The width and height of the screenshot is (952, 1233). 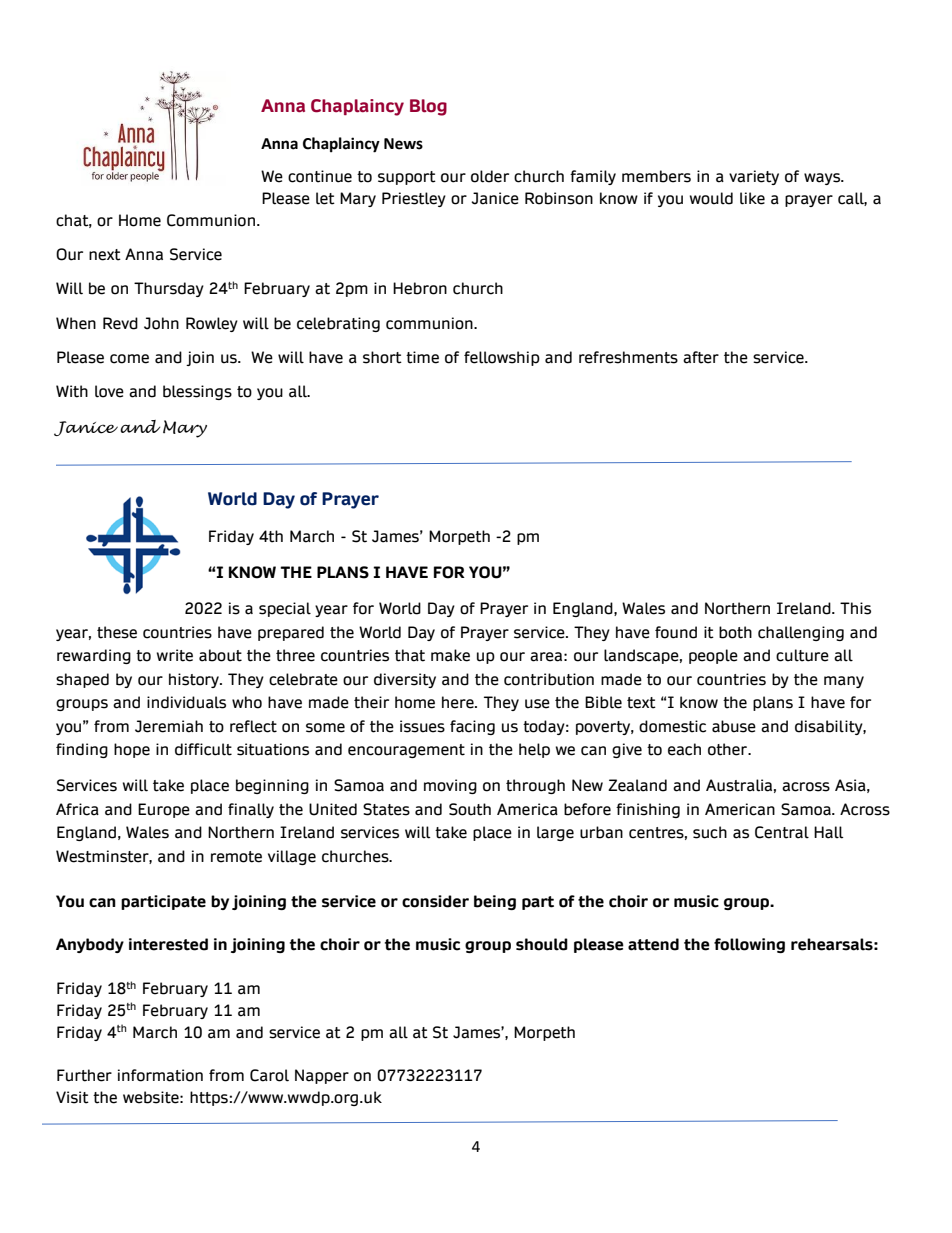 What do you see at coordinates (428, 107) in the screenshot?
I see `Blog` at bounding box center [428, 107].
